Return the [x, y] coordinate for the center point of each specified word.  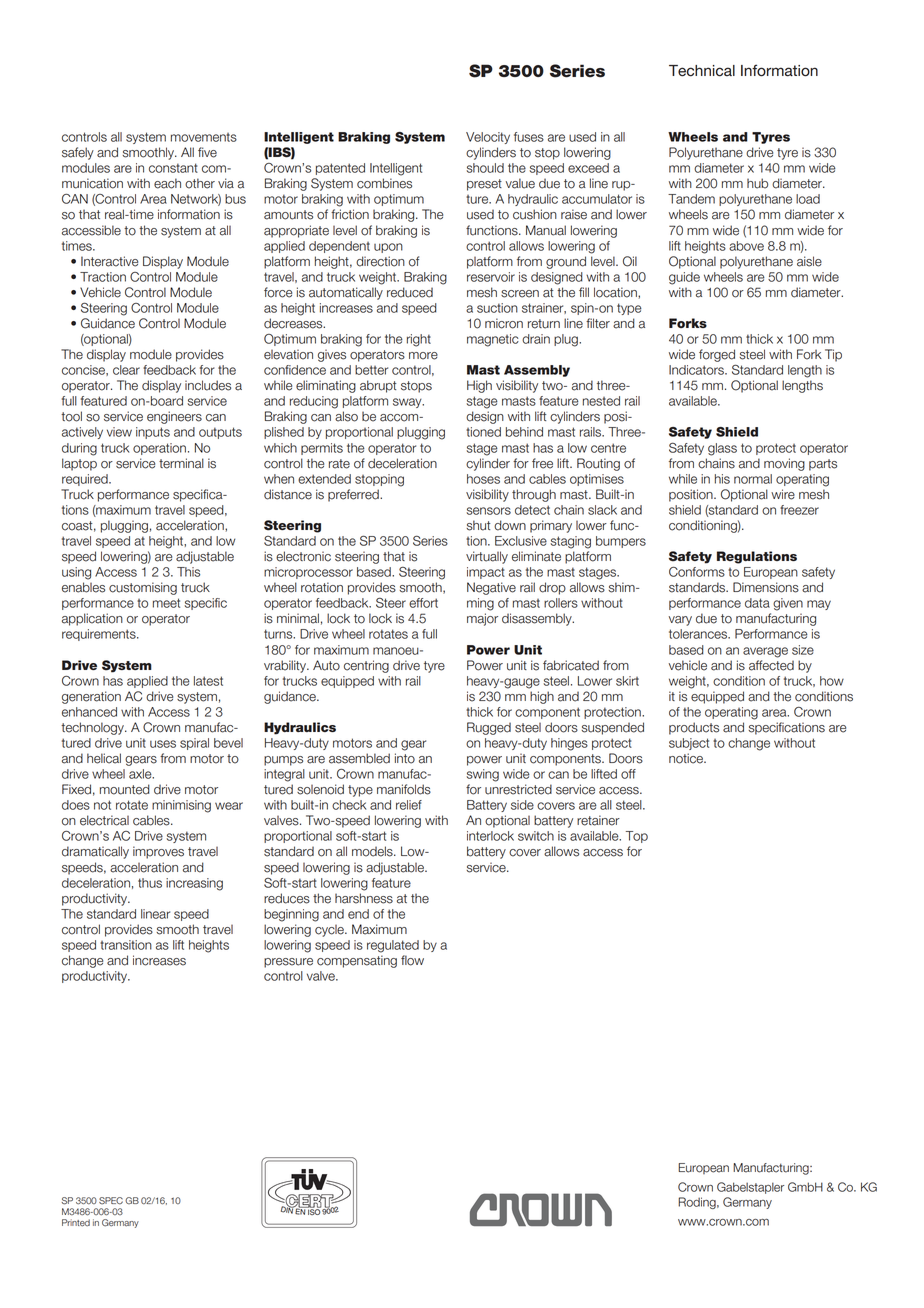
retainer [598, 820]
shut [478, 525]
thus [150, 883]
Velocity [488, 138]
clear [126, 370]
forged [717, 355]
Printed [76, 1223]
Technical [702, 71]
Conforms [697, 572]
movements [204, 137]
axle [141, 774]
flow [412, 960]
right [419, 340]
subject [689, 744]
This [188, 572]
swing [482, 775]
